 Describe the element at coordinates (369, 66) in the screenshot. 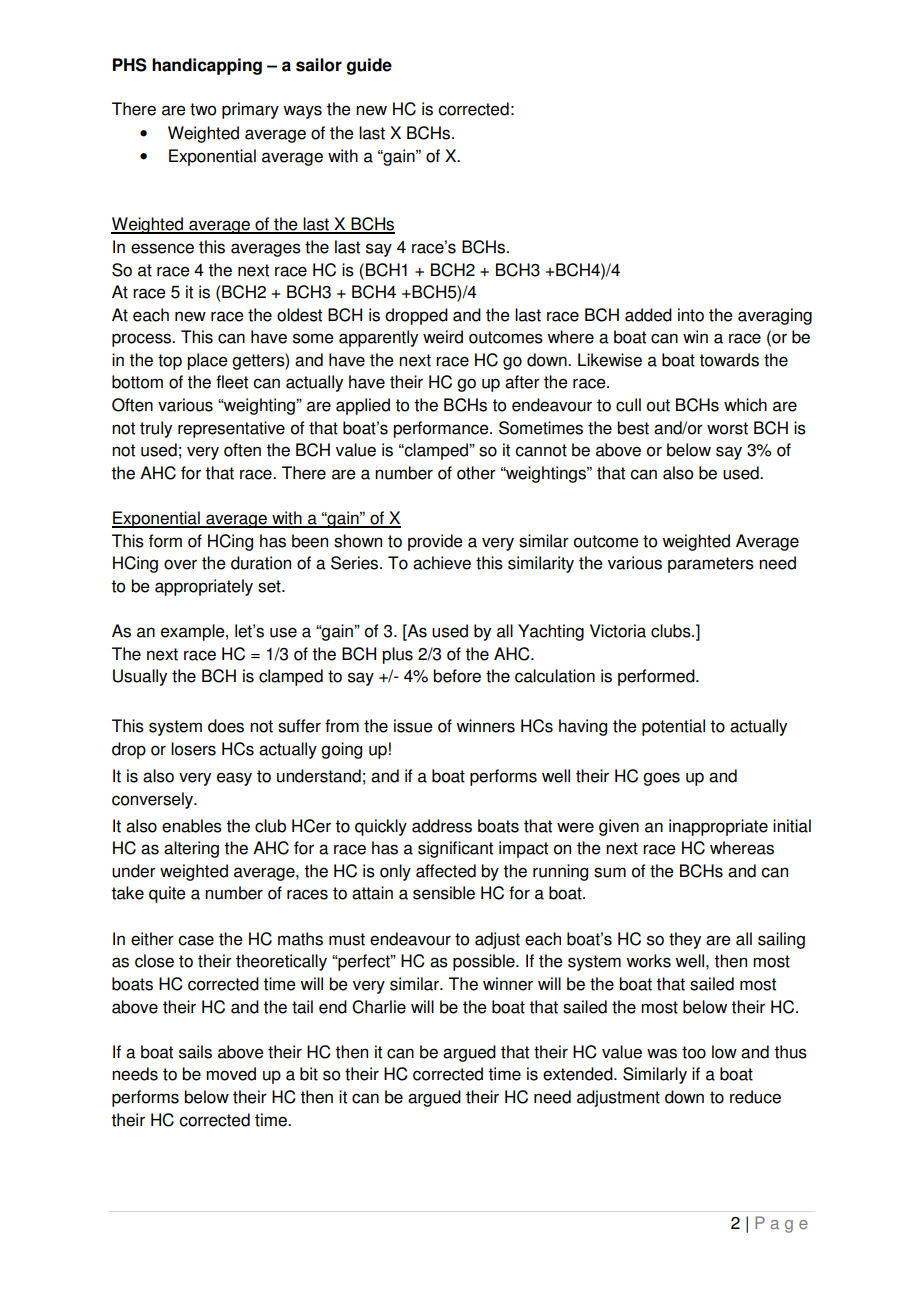

I see `guide` at that location.
